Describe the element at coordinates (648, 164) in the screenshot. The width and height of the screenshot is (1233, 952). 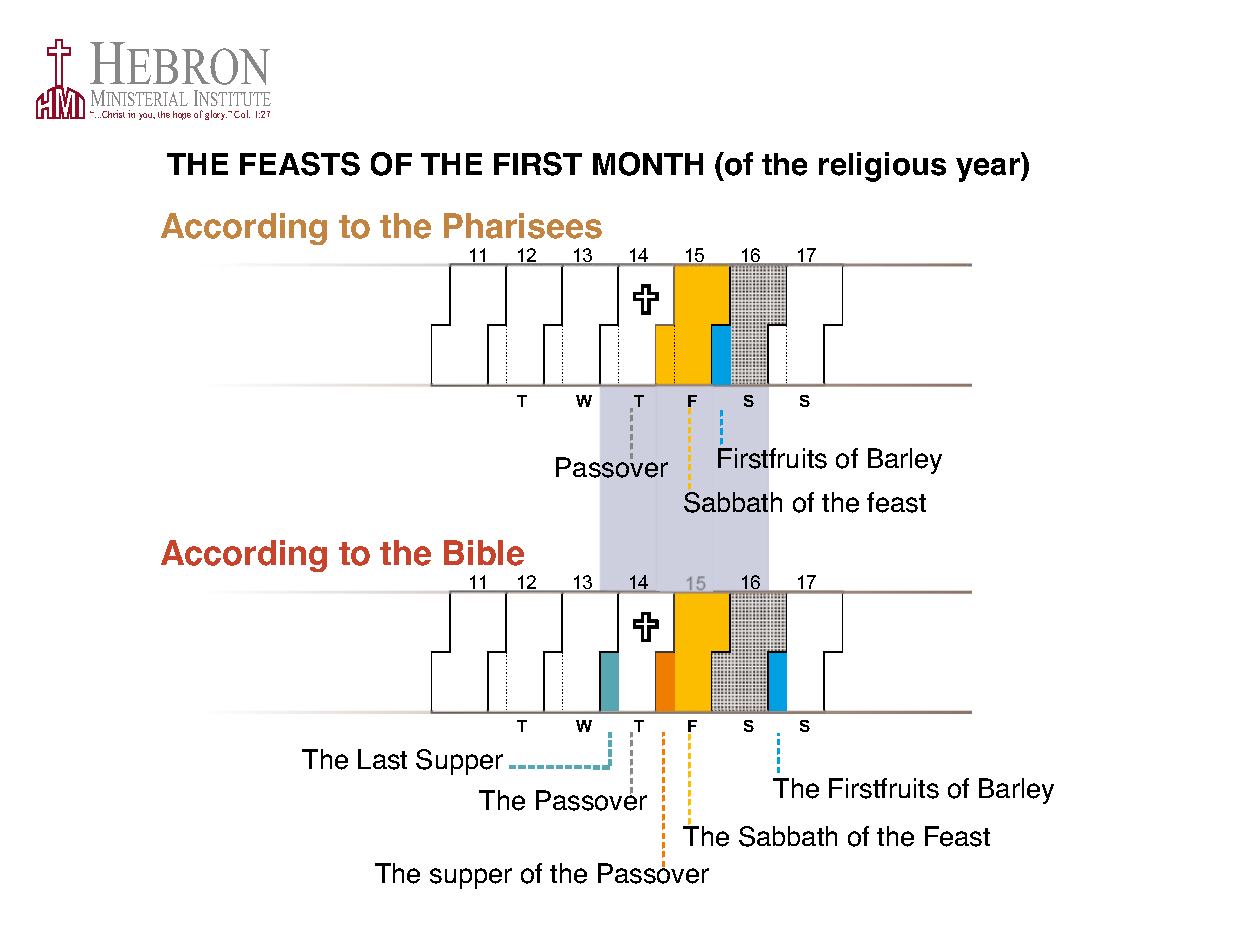
I see `MONTH` at that location.
